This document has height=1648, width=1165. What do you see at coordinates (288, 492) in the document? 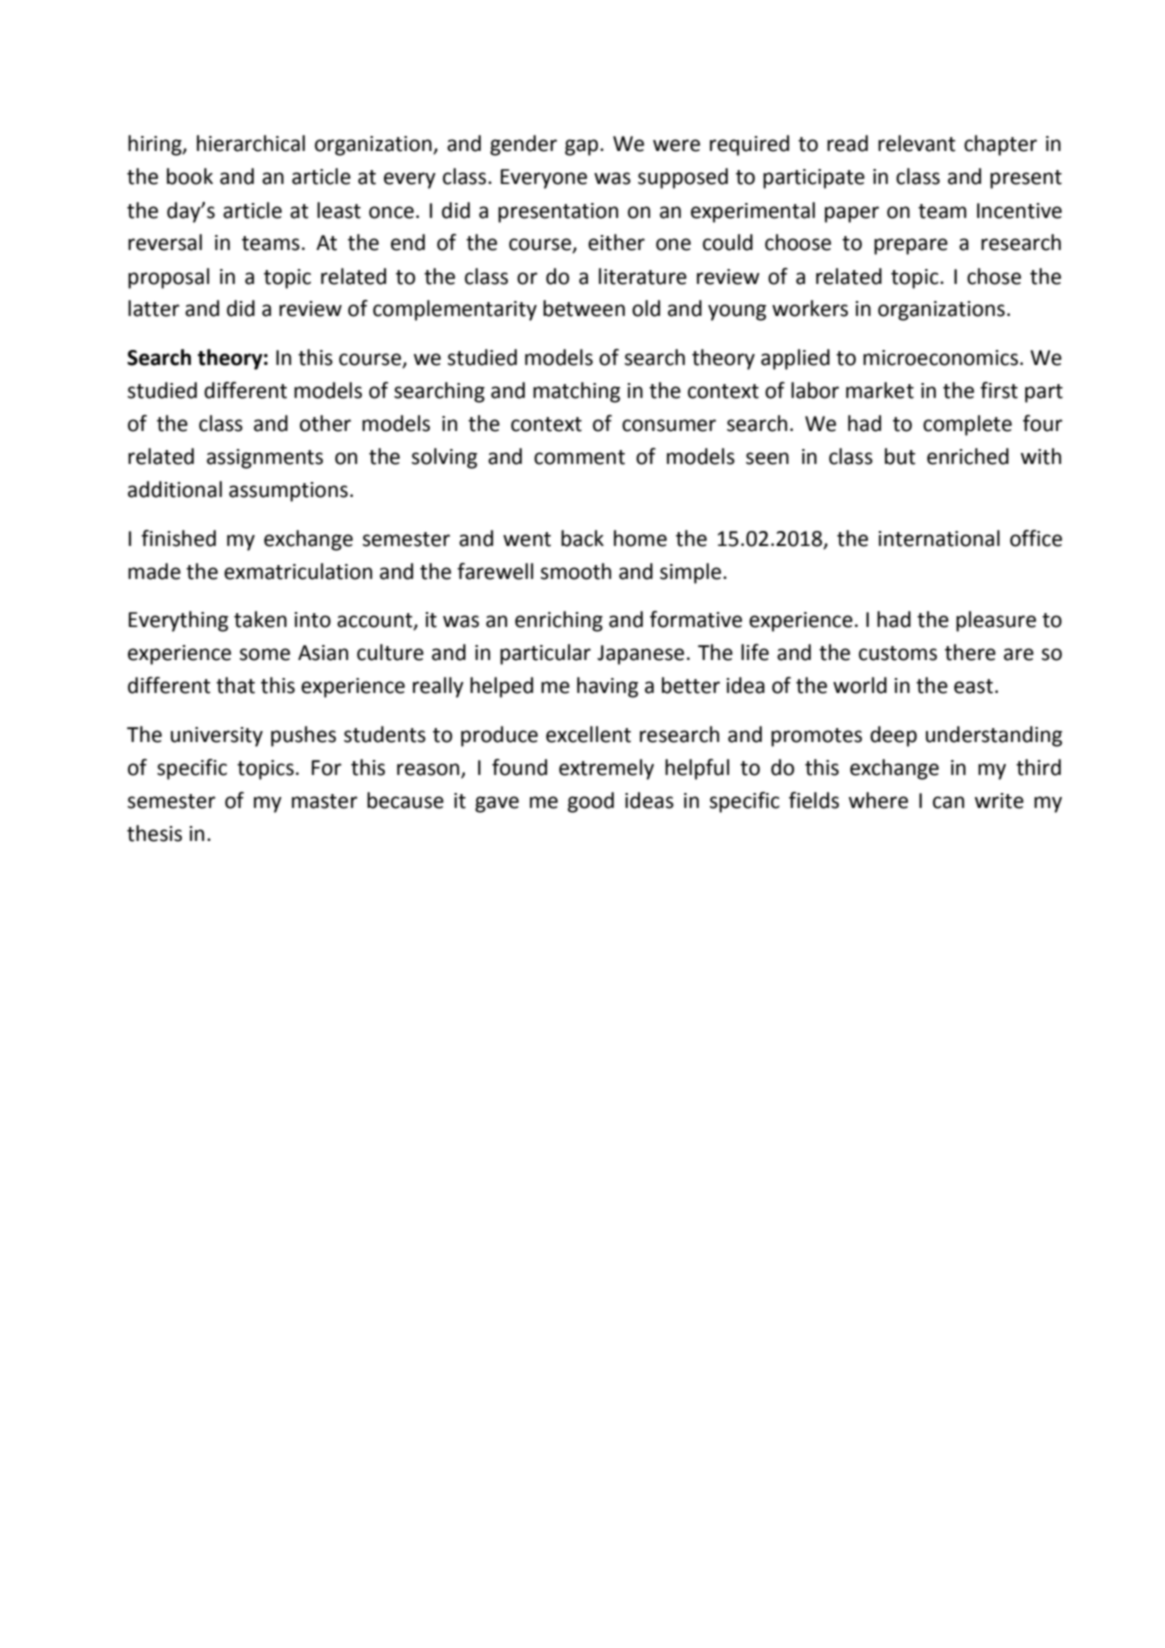
I see `assumptions` at bounding box center [288, 492].
